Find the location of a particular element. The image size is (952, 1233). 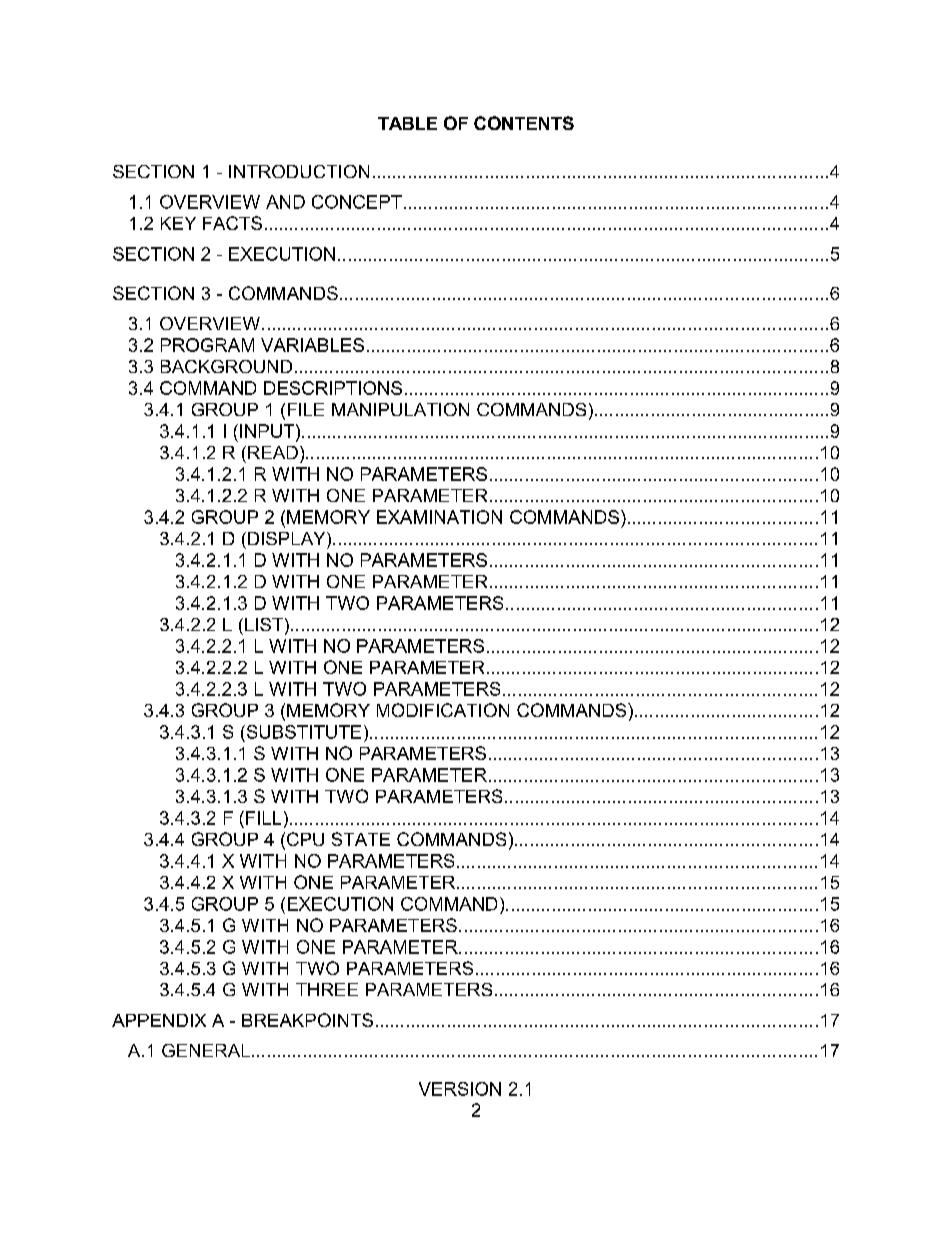

EXAMINATION is located at coordinates (439, 517).
